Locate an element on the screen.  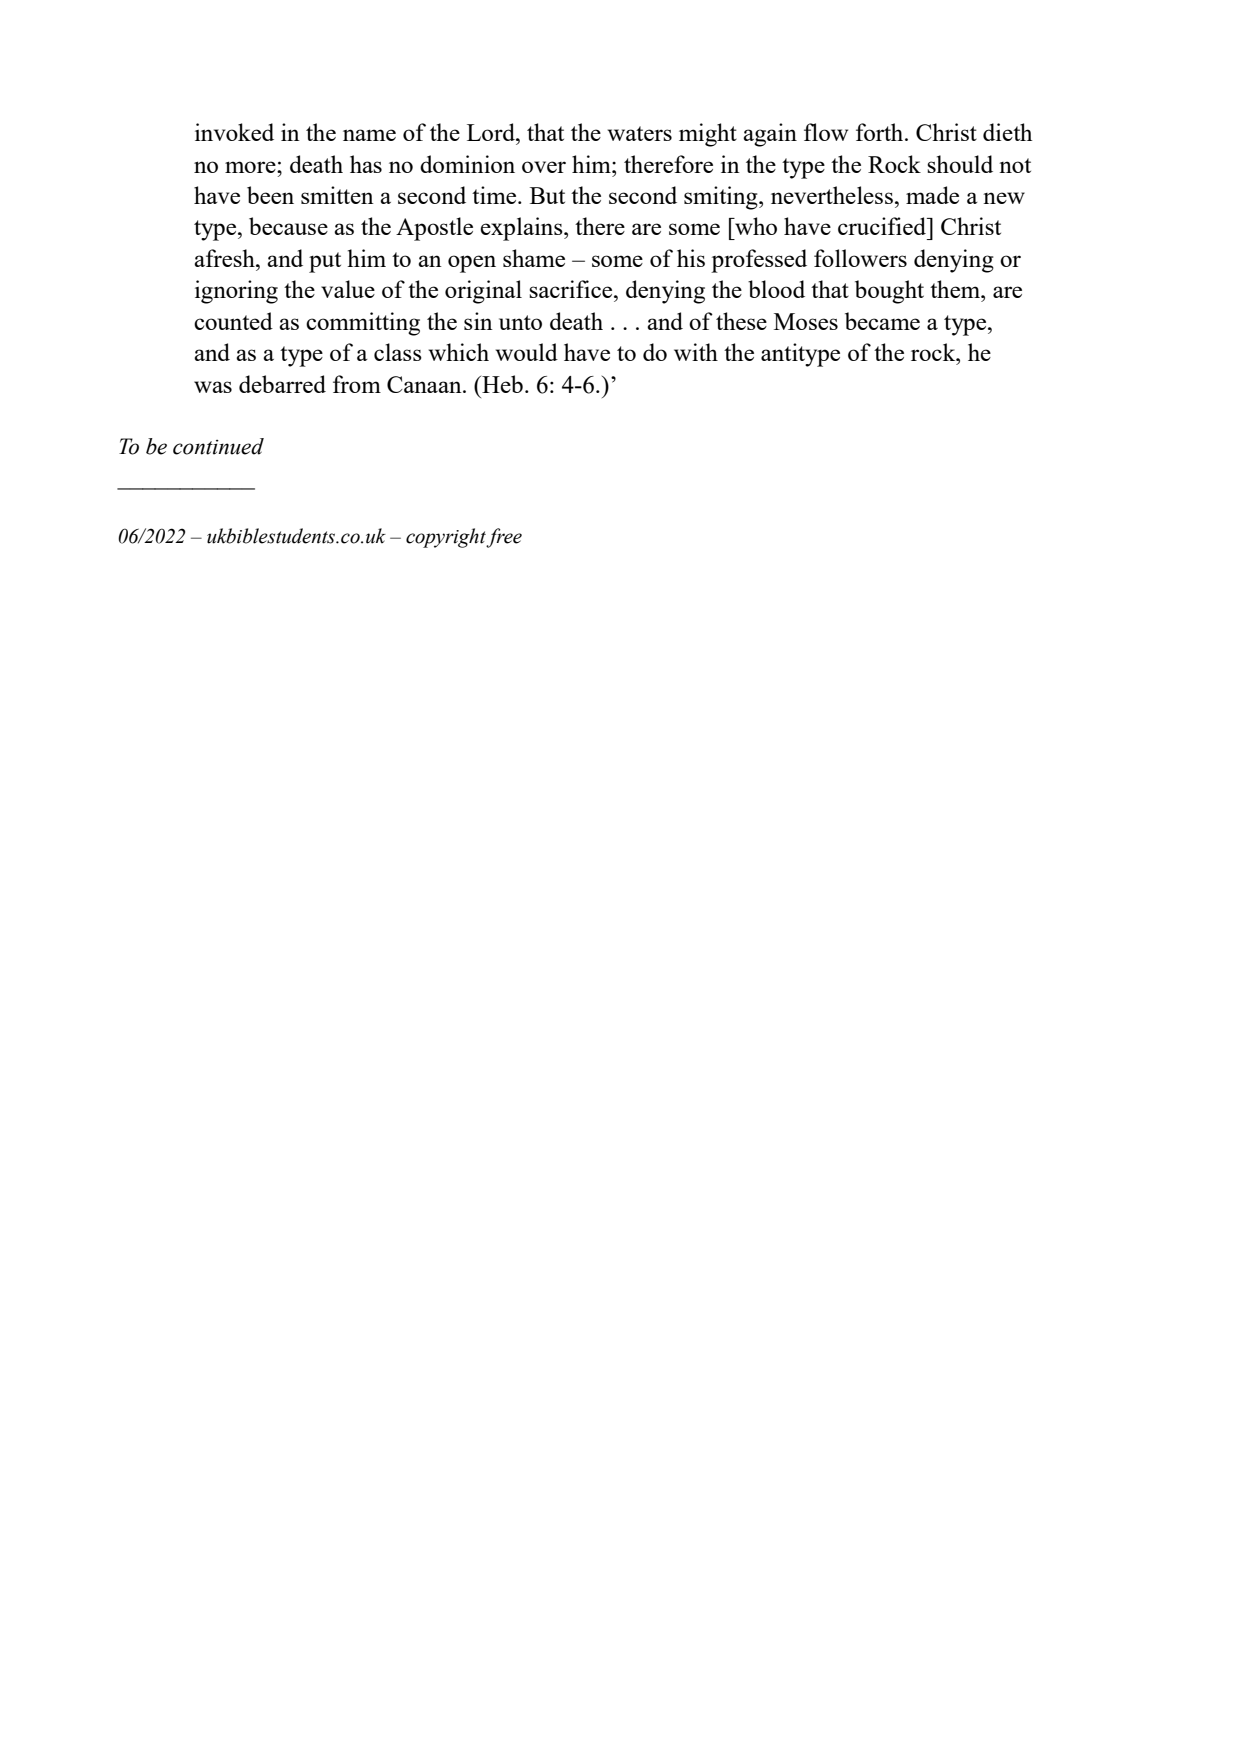
waters is located at coordinates (640, 133).
